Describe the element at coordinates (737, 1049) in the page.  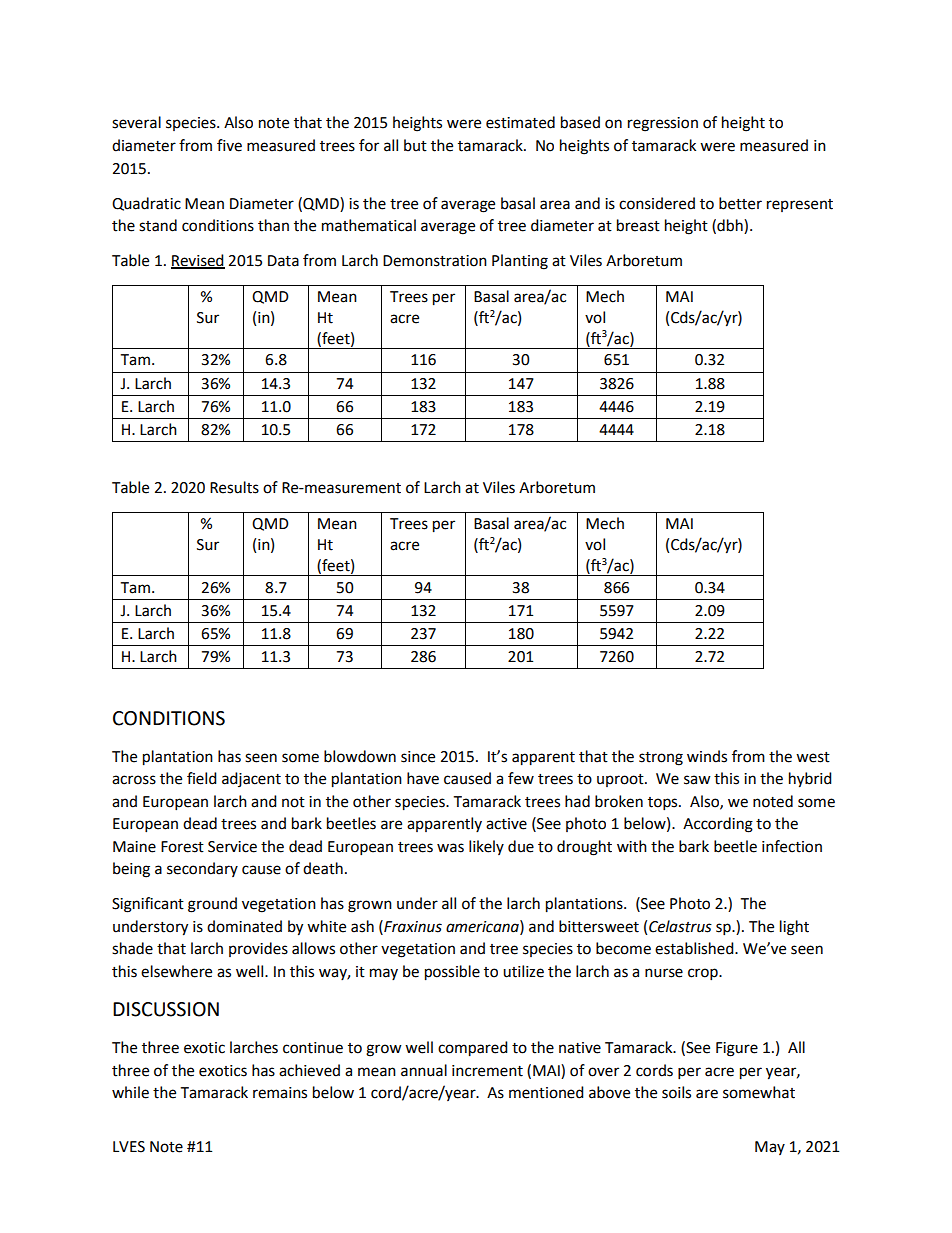
I see `Figure` at that location.
